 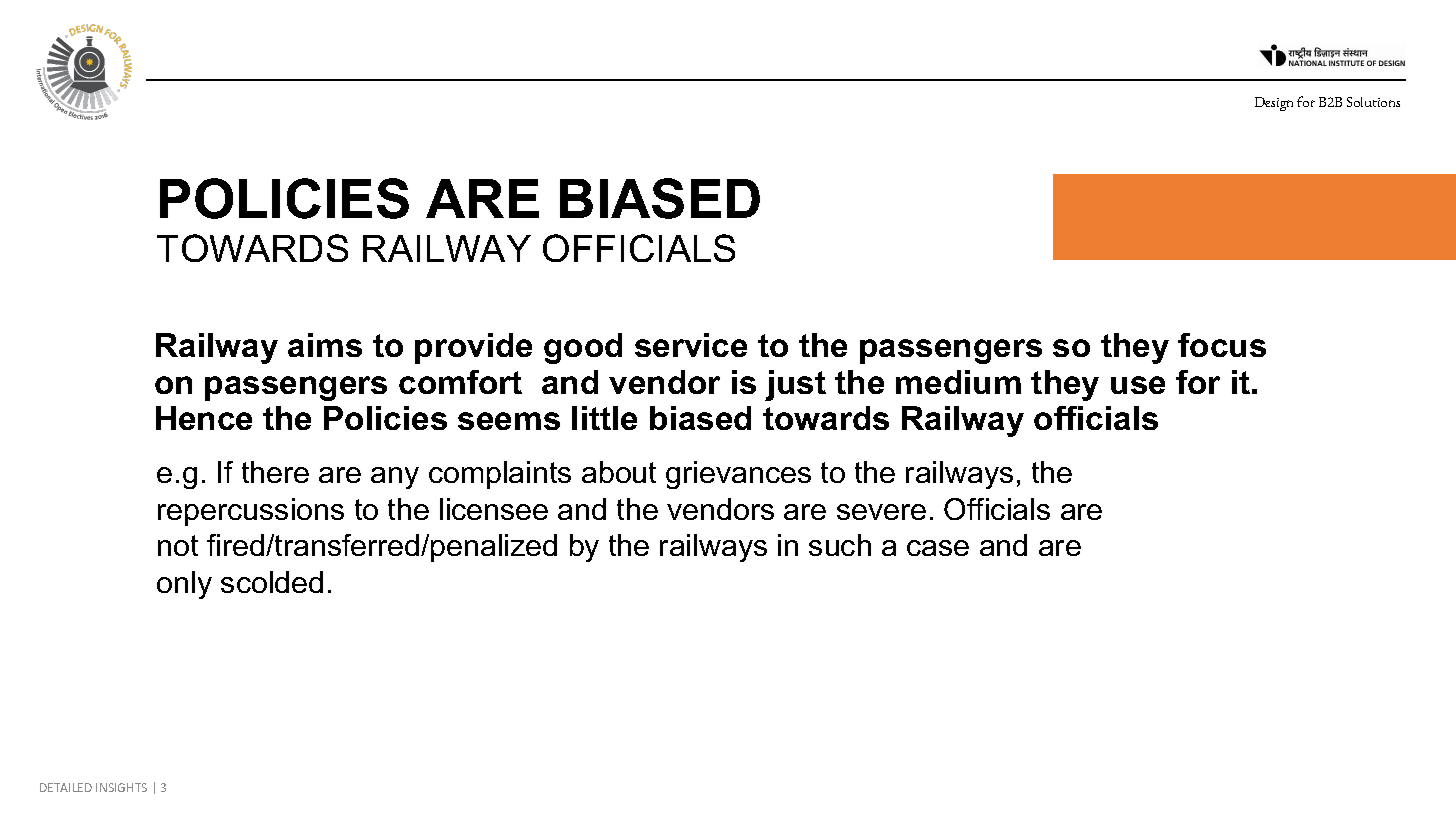 I want to click on use, so click(x=1138, y=385).
